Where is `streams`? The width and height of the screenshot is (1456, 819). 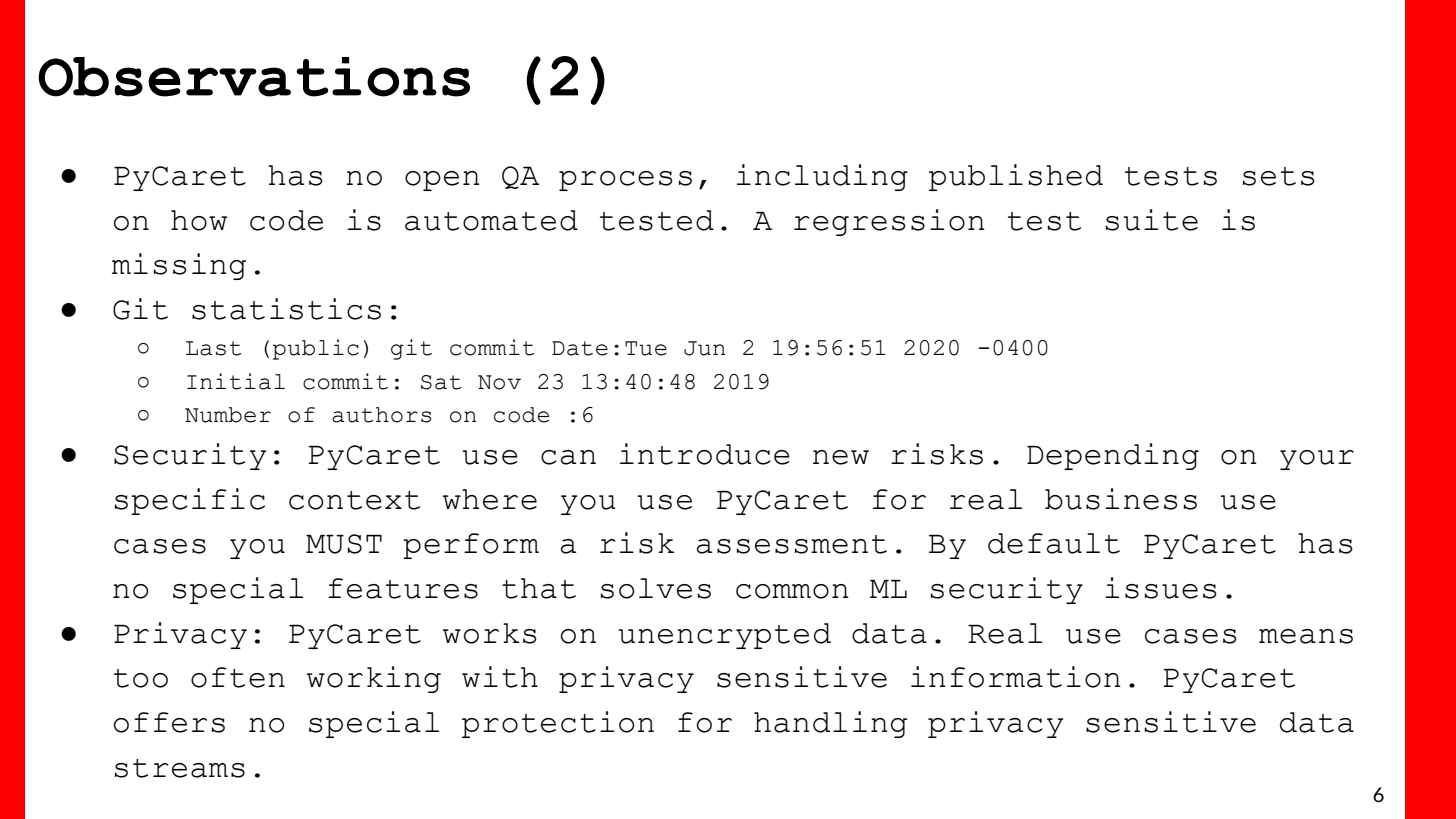 streams is located at coordinates (179, 768).
